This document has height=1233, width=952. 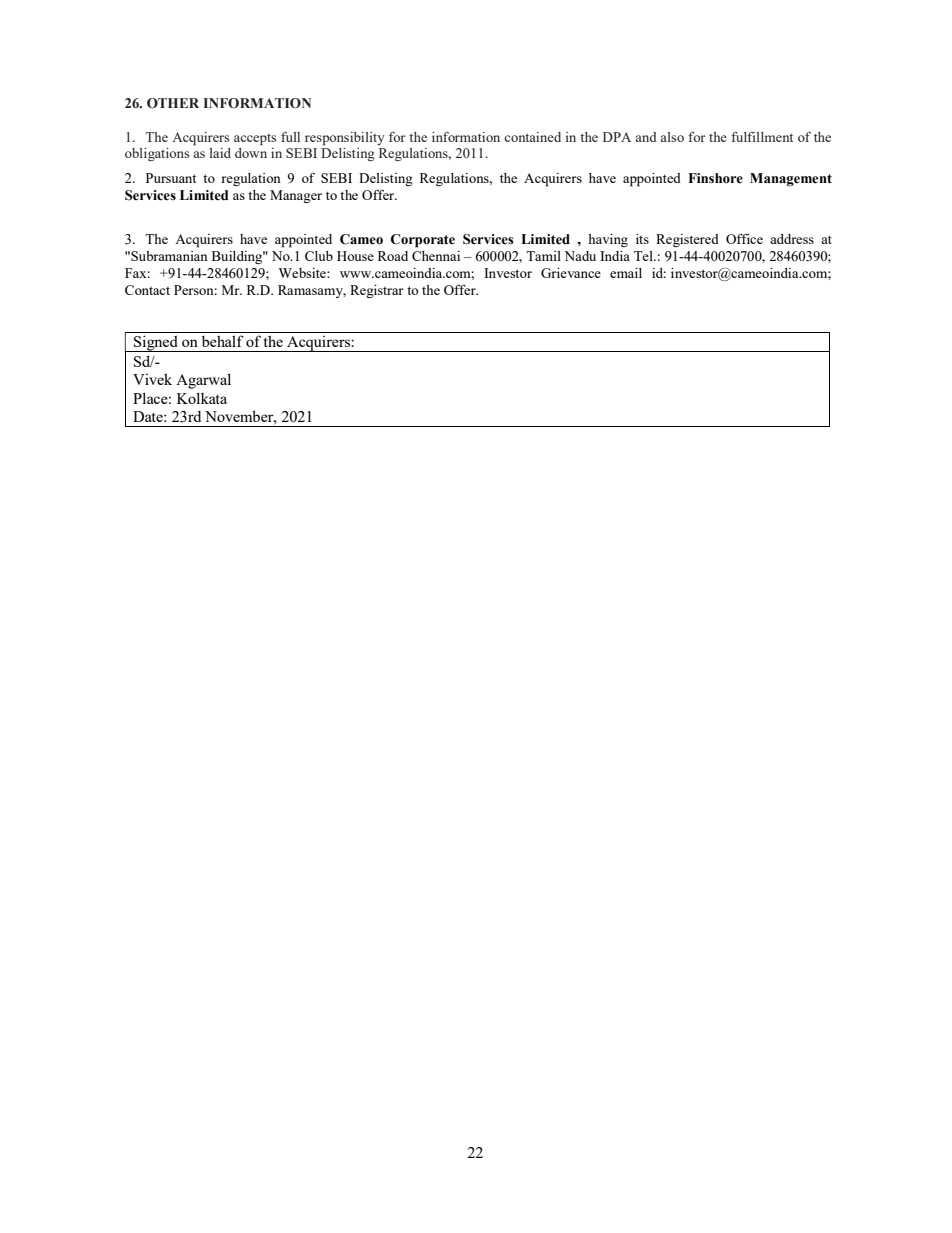 What do you see at coordinates (202, 398) in the document?
I see `Kolkata` at bounding box center [202, 398].
